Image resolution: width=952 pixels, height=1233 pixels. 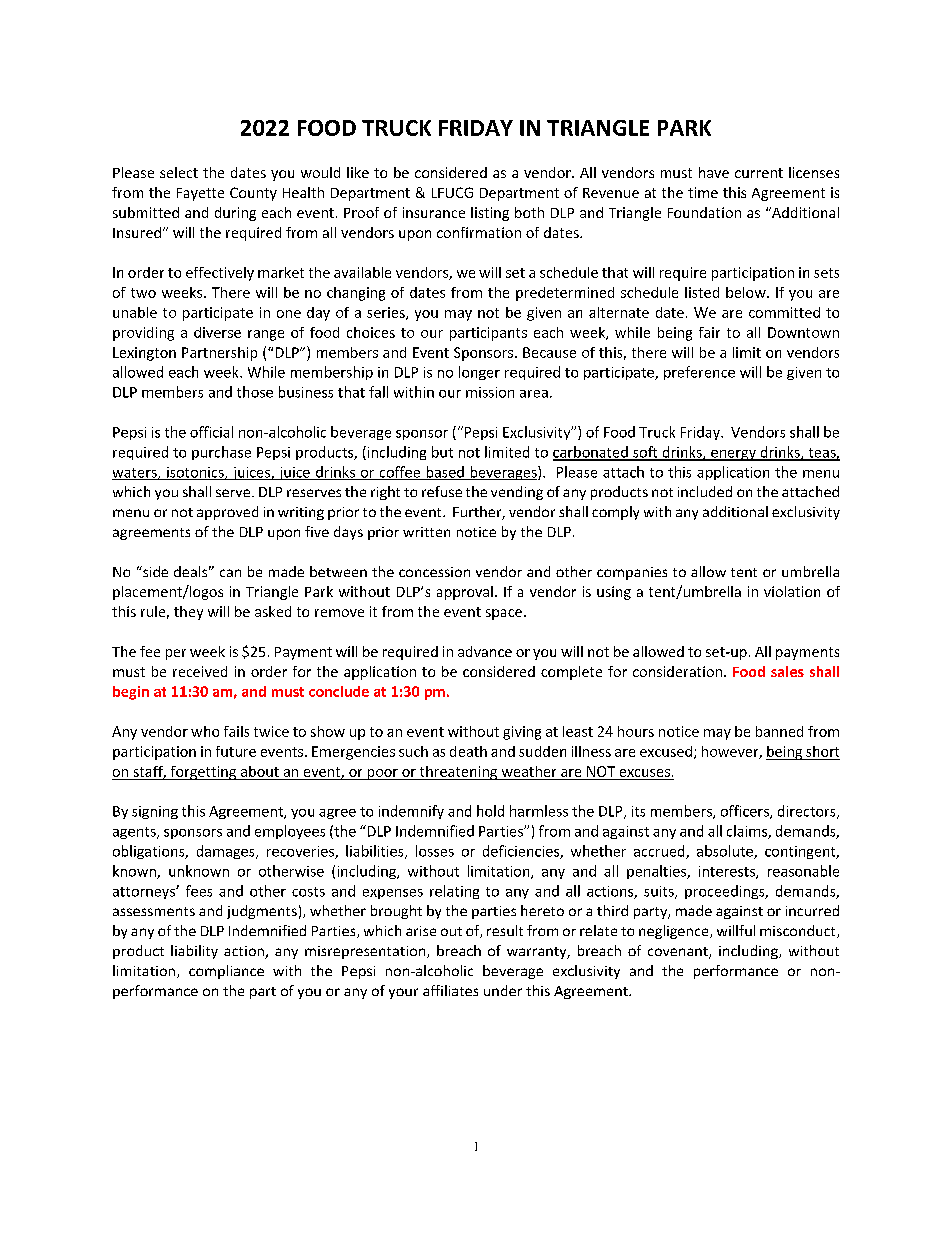 What do you see at coordinates (221, 453) in the image?
I see `purchase` at bounding box center [221, 453].
